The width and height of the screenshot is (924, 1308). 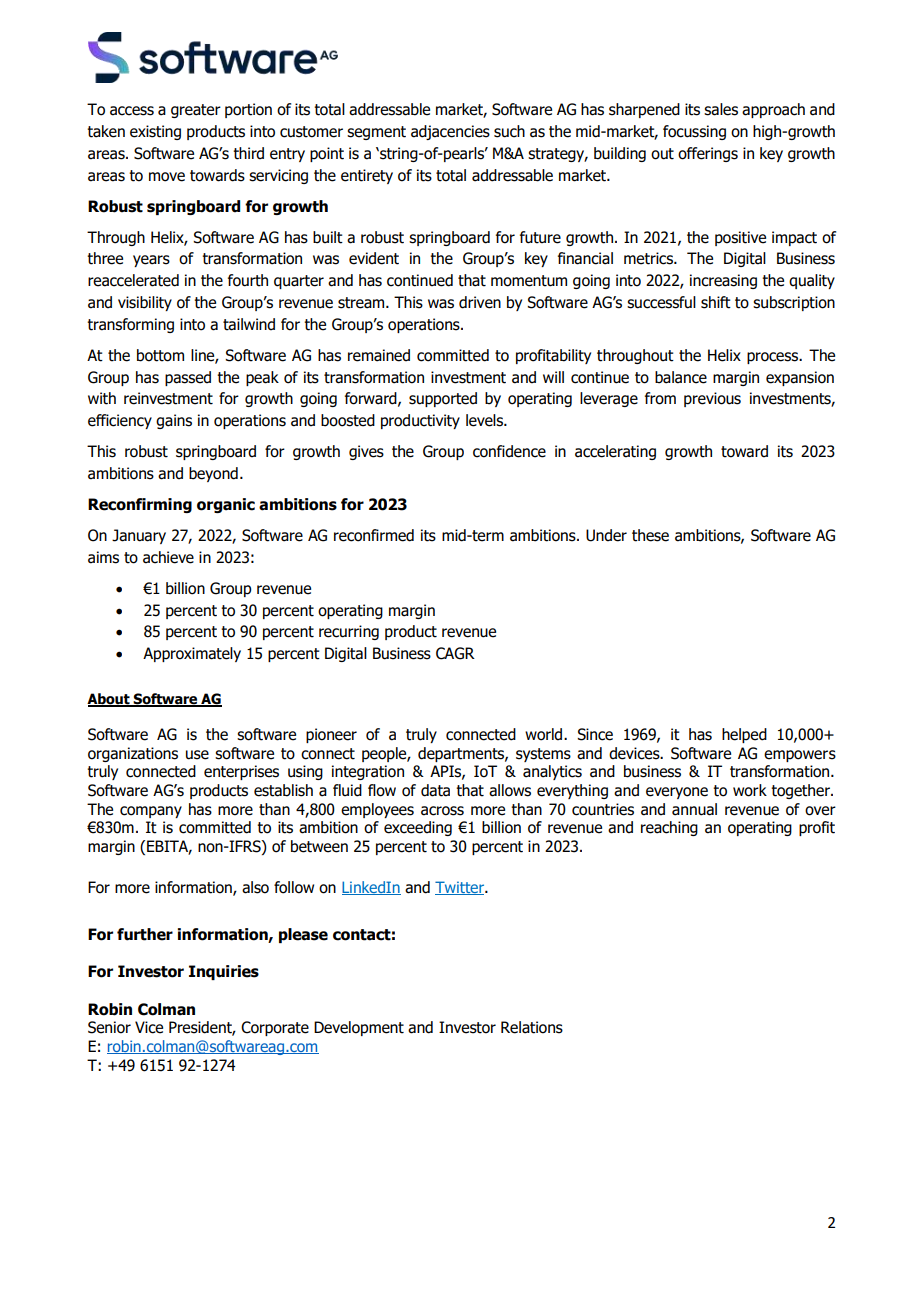 I want to click on Relations, so click(x=532, y=1027).
